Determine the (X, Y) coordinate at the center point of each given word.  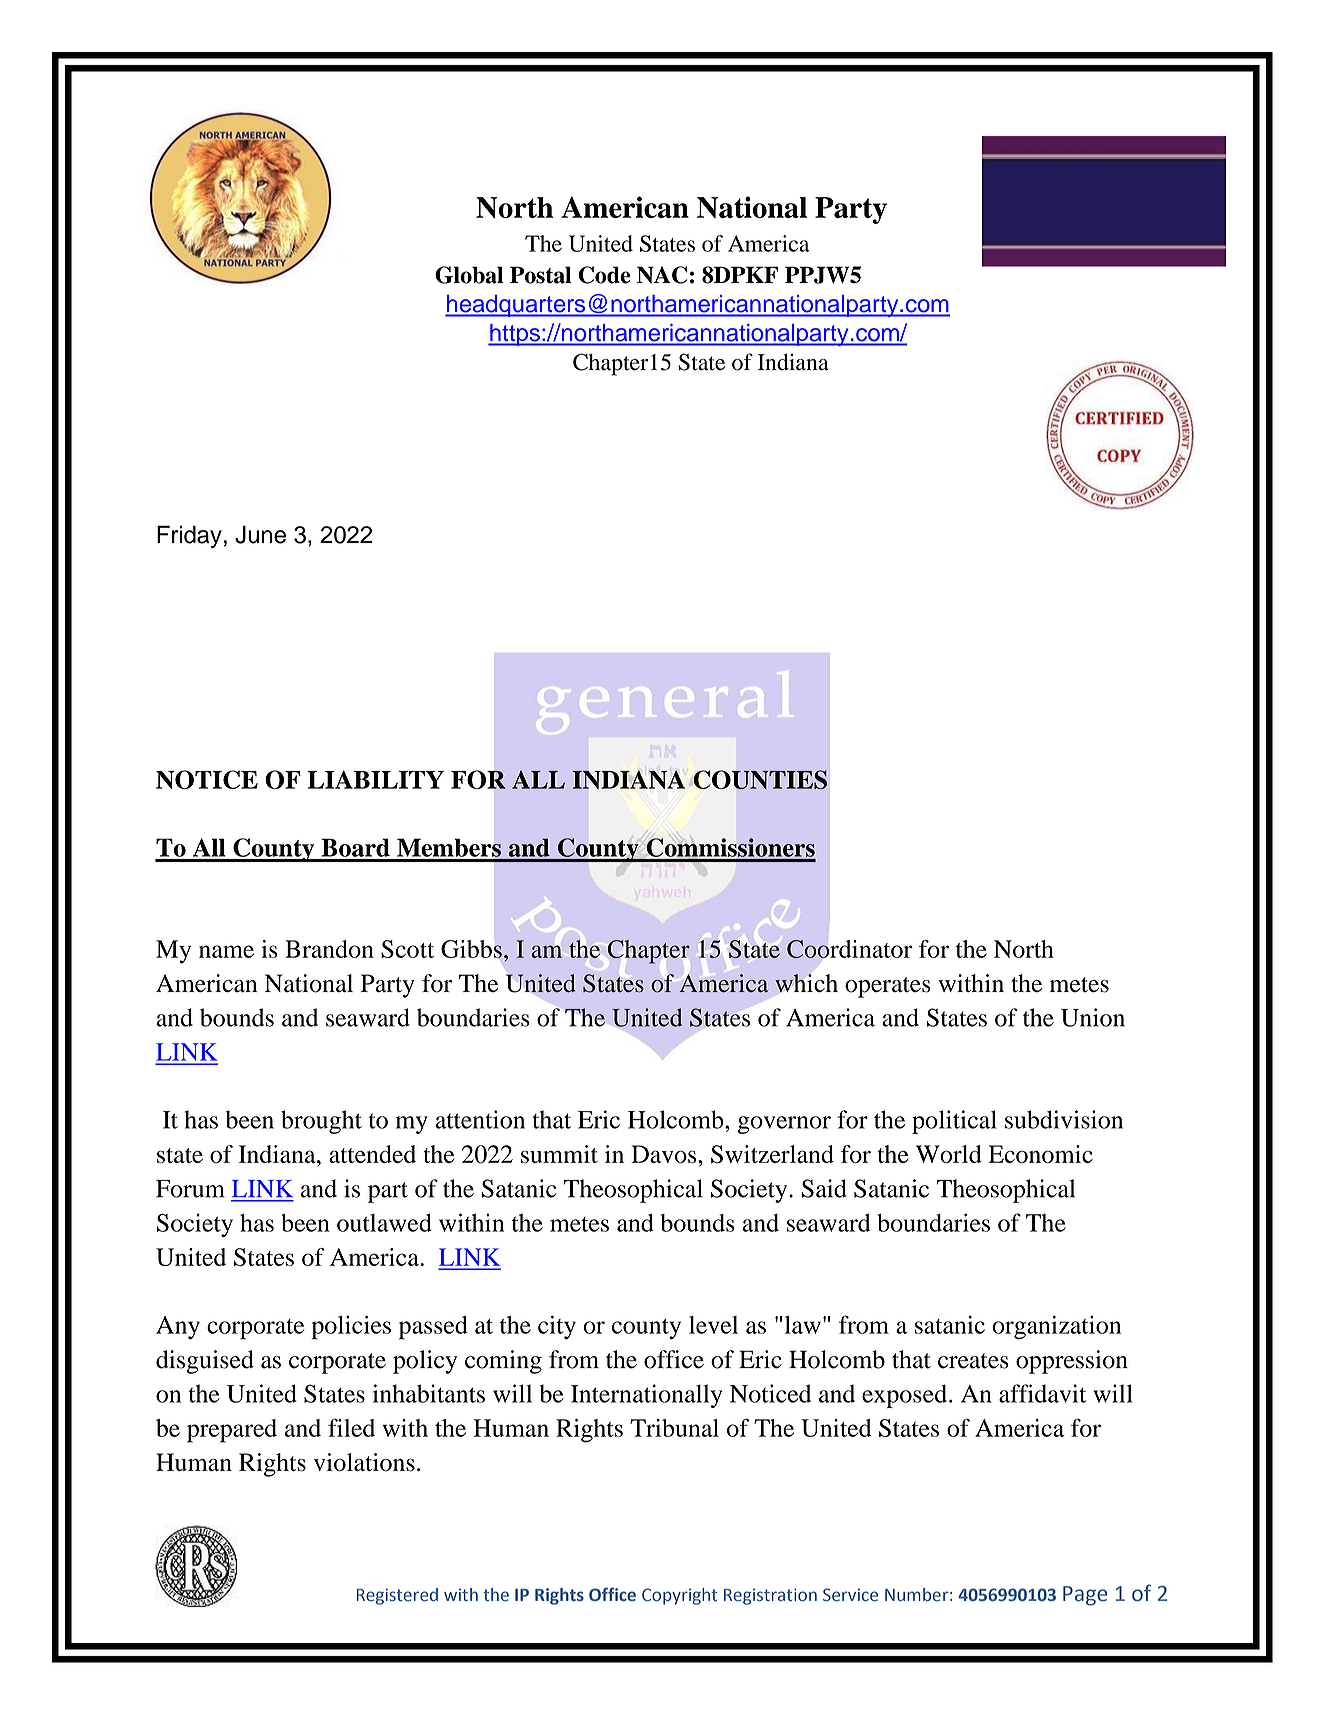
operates (888, 987)
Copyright (679, 1596)
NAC (662, 275)
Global (469, 275)
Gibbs (471, 949)
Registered (397, 1596)
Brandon (329, 949)
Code (604, 275)
